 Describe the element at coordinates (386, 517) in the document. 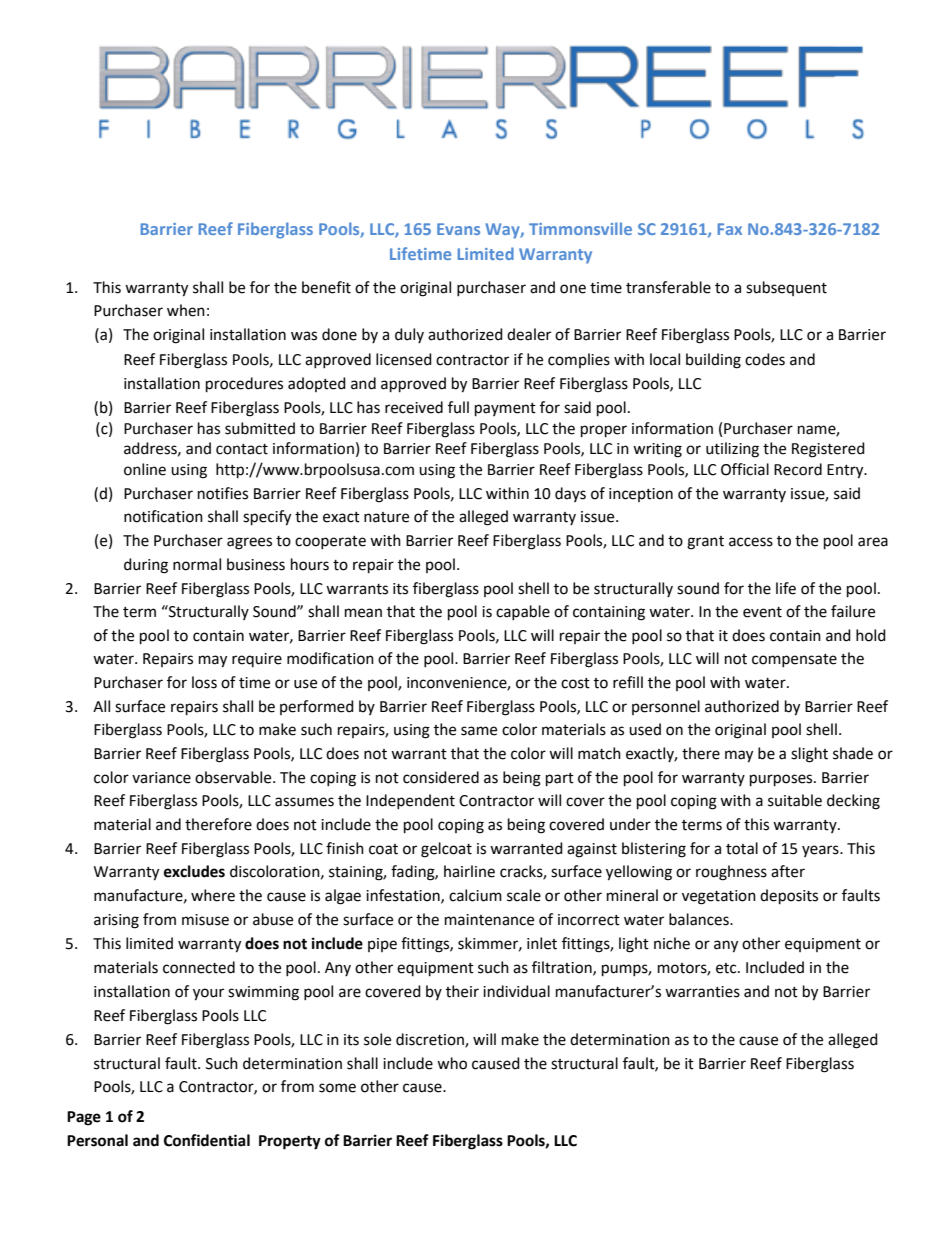

I see `nature` at that location.
